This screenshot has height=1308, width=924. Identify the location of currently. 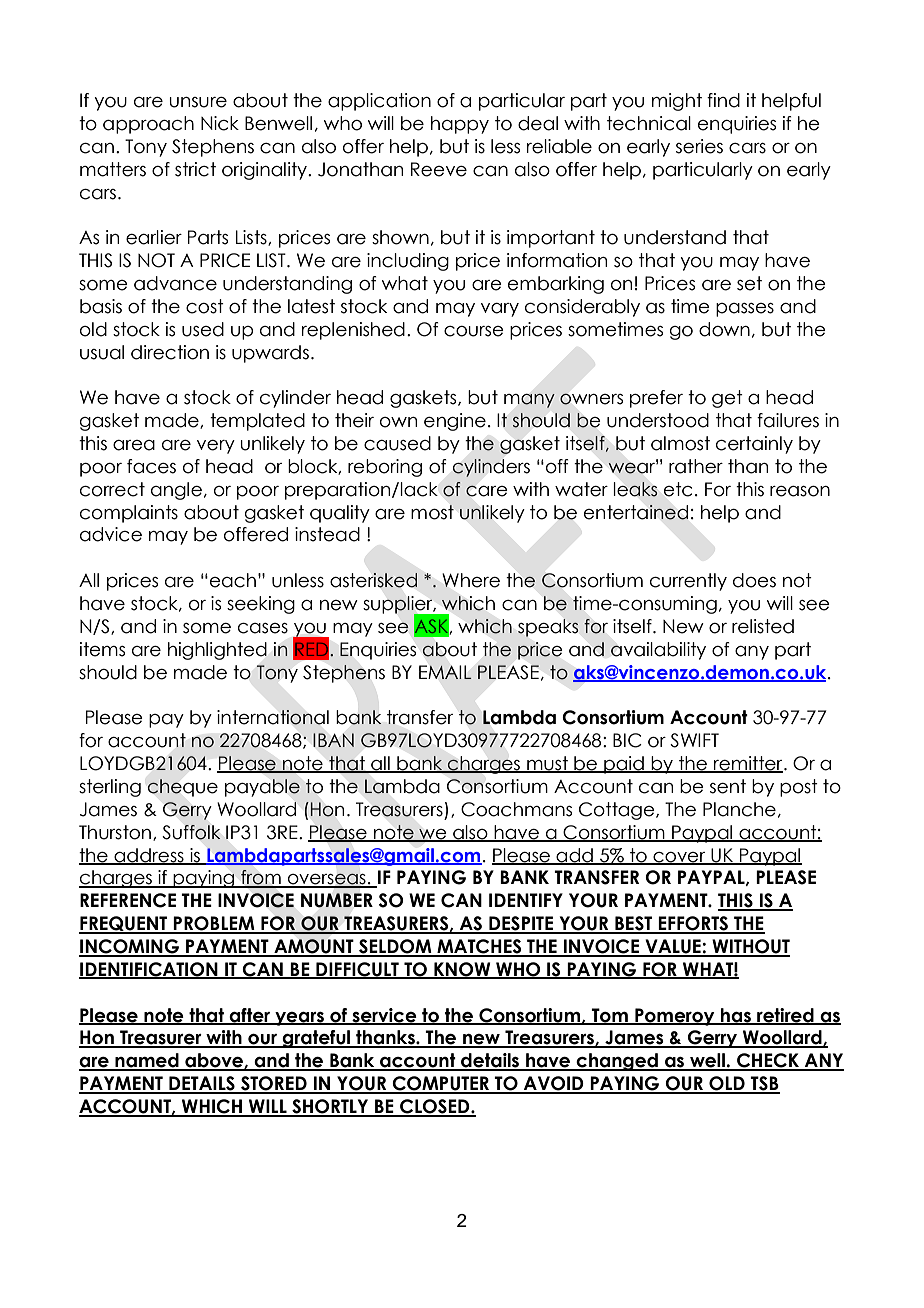
(688, 582).
